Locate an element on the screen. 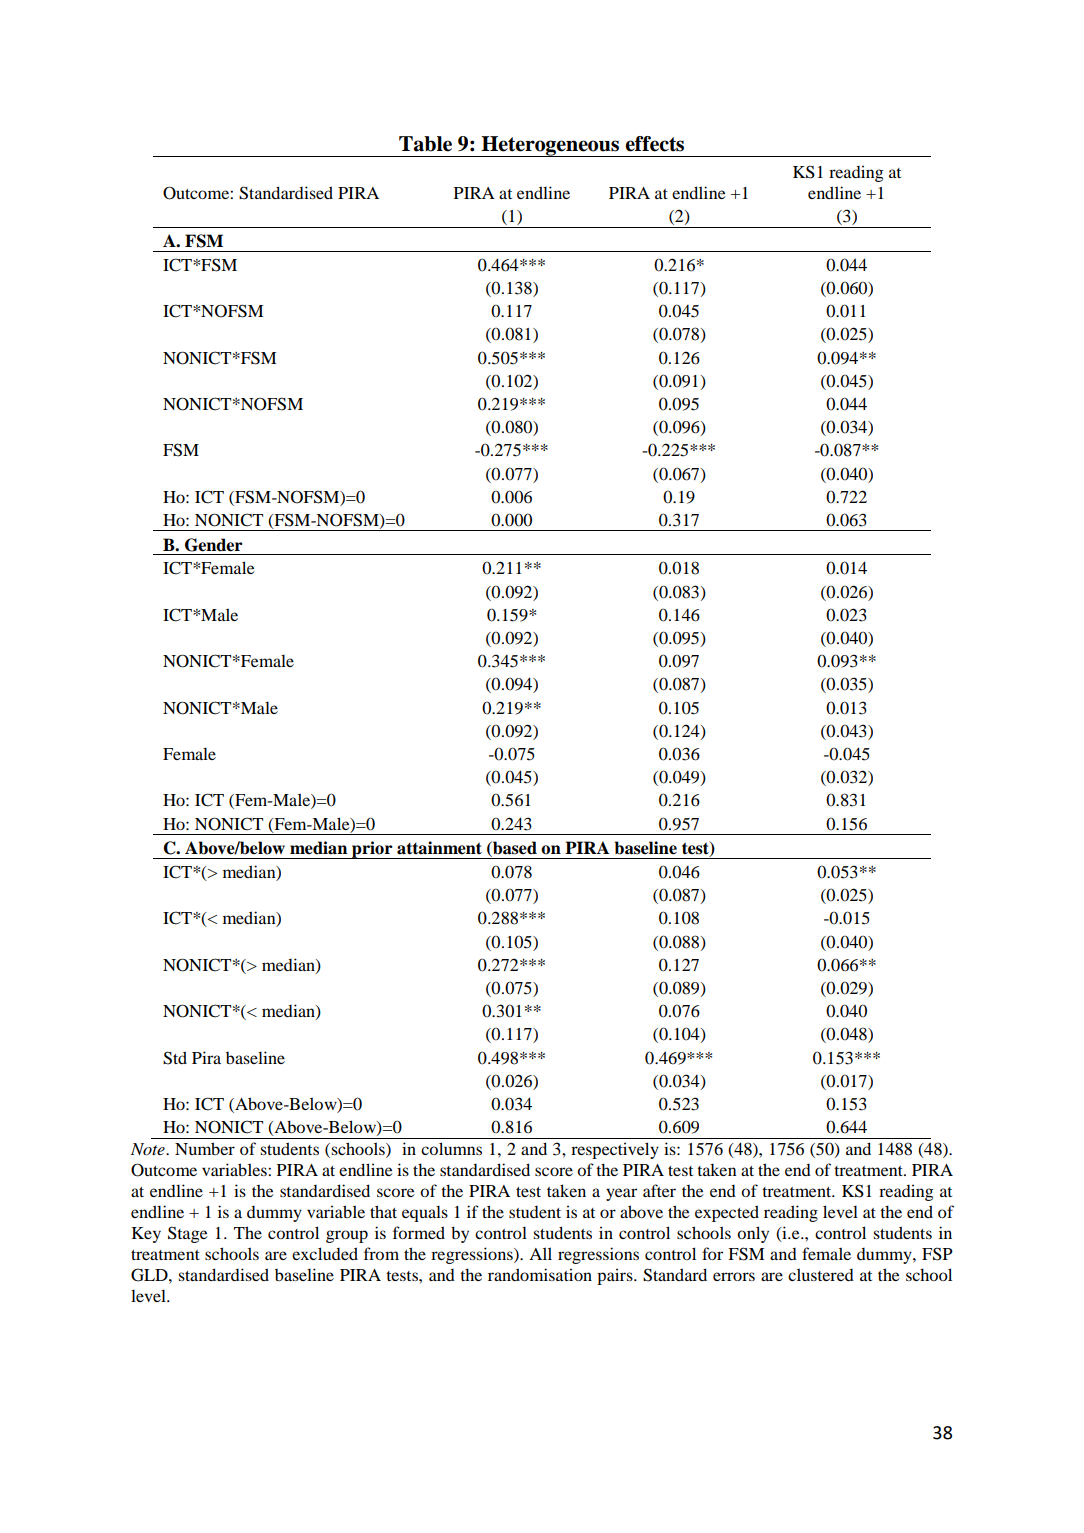  Table is located at coordinates (425, 144).
